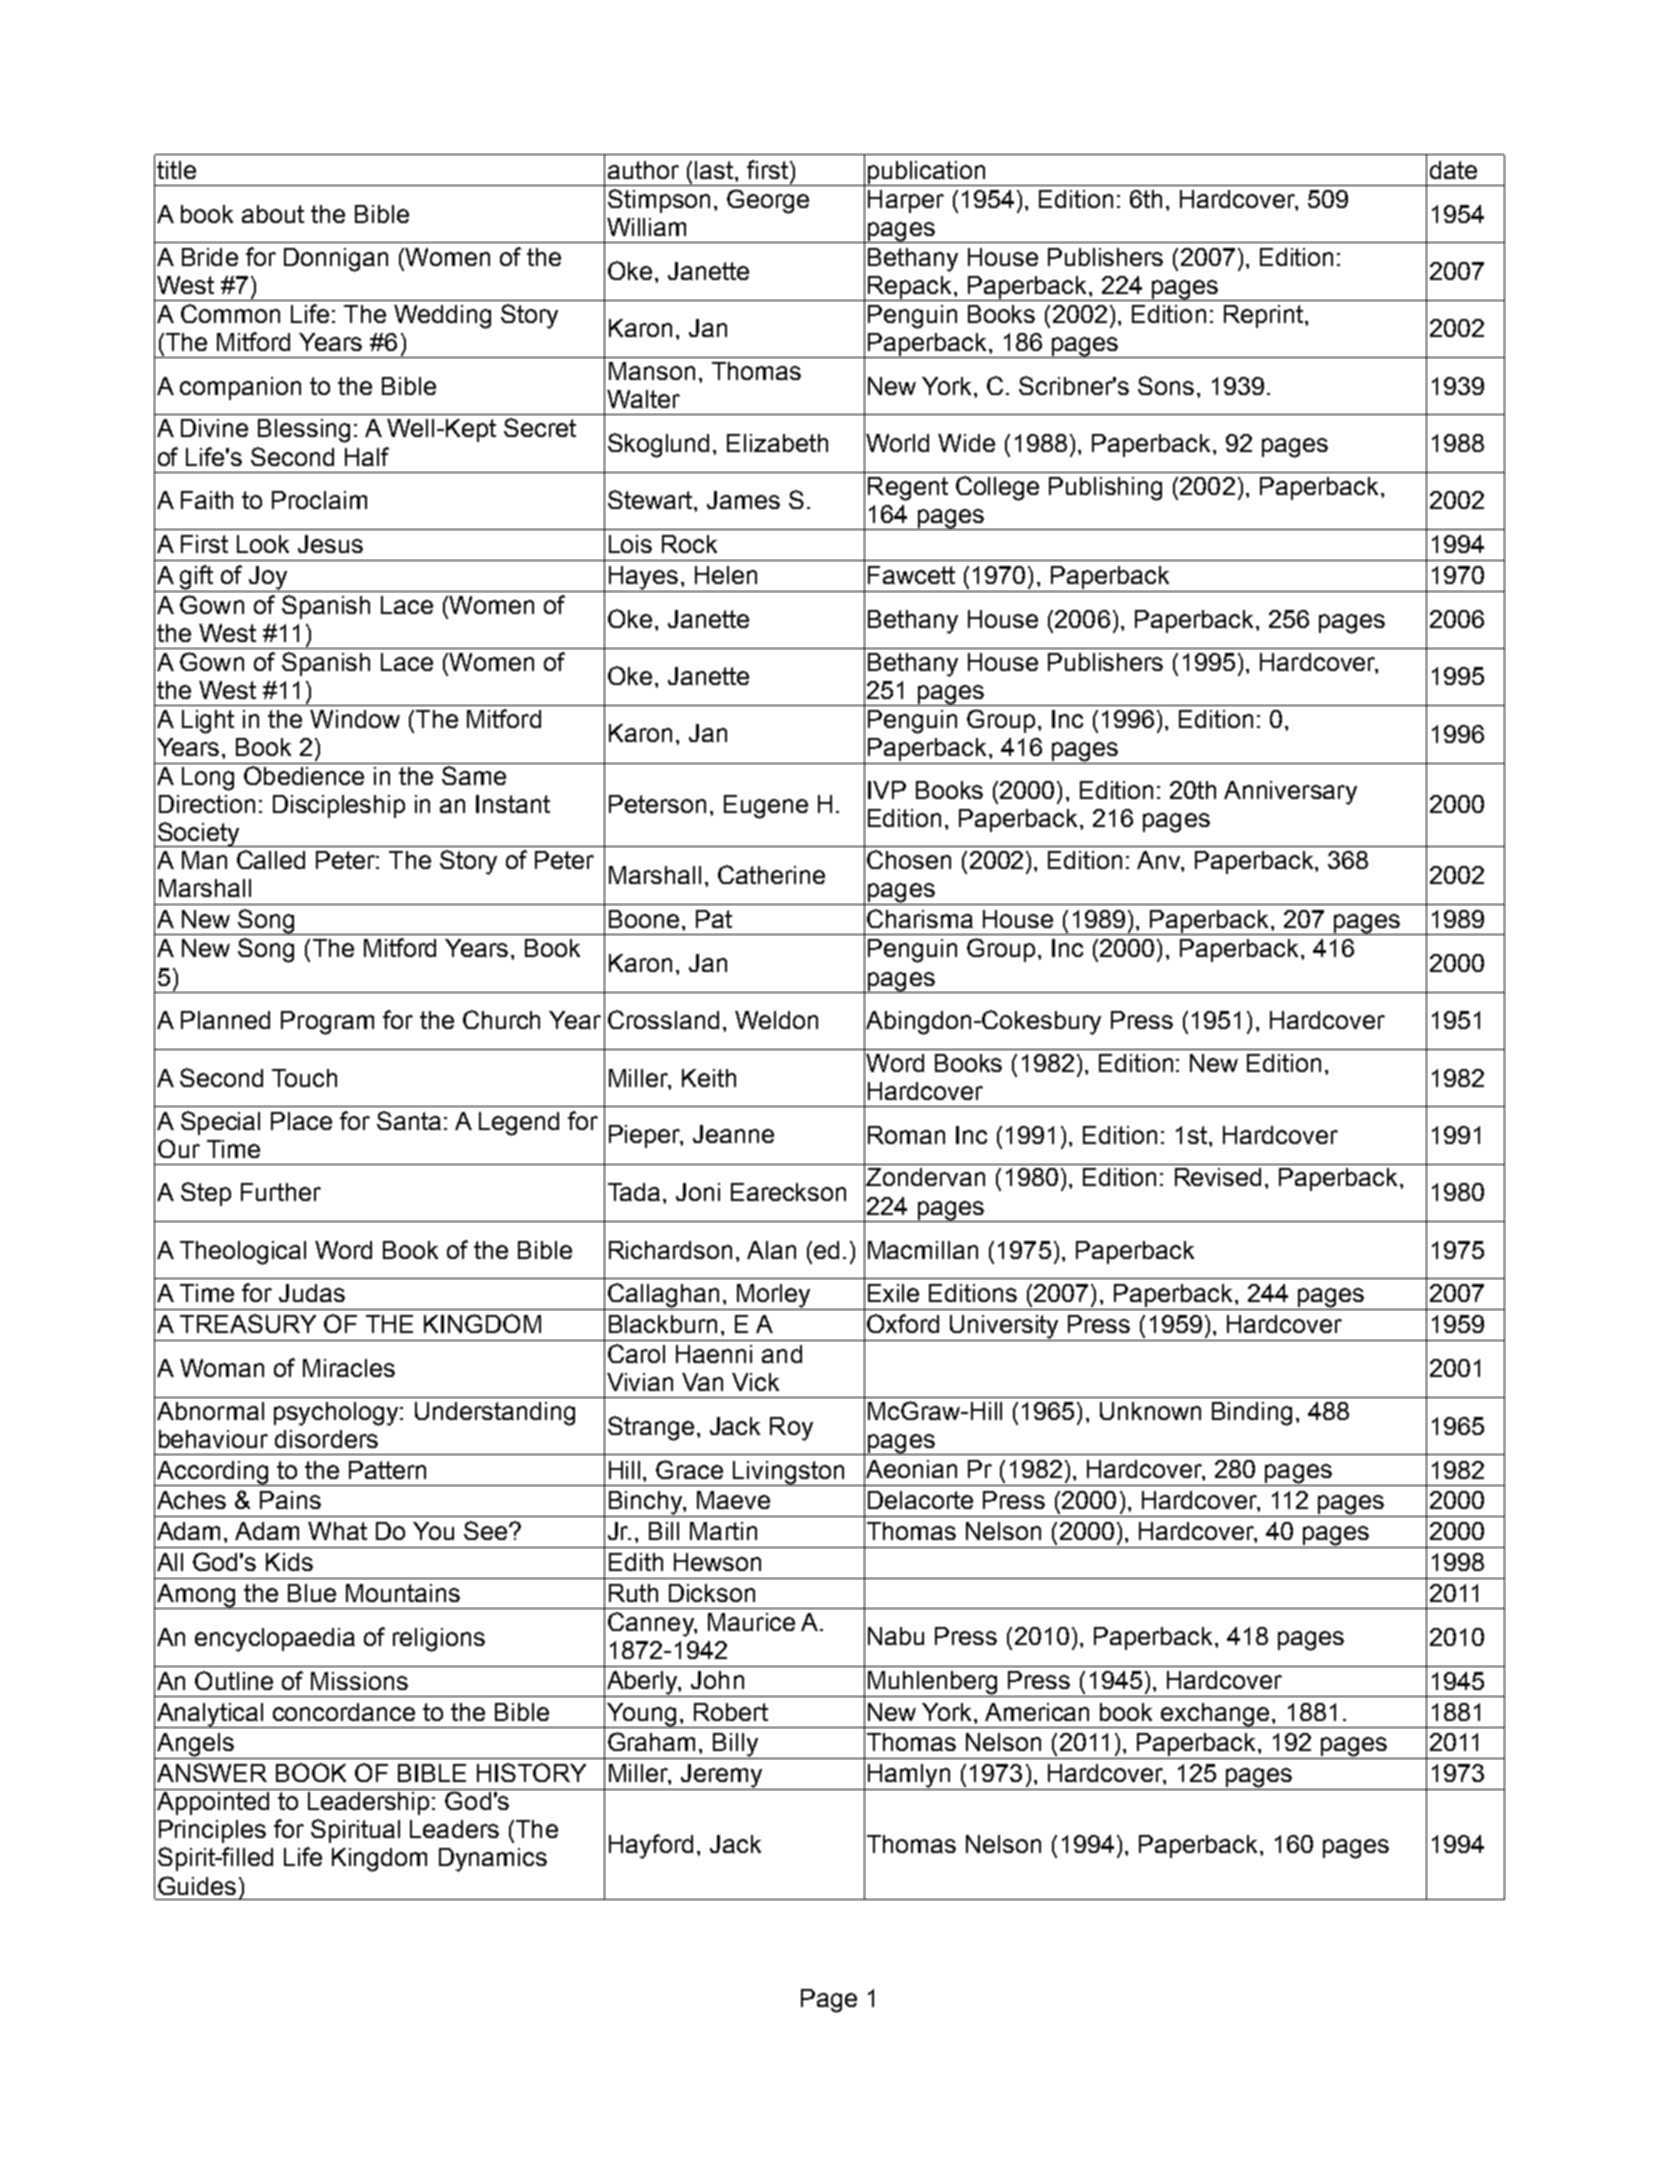  Describe the element at coordinates (791, 1429) in the document. I see `Roy` at that location.
